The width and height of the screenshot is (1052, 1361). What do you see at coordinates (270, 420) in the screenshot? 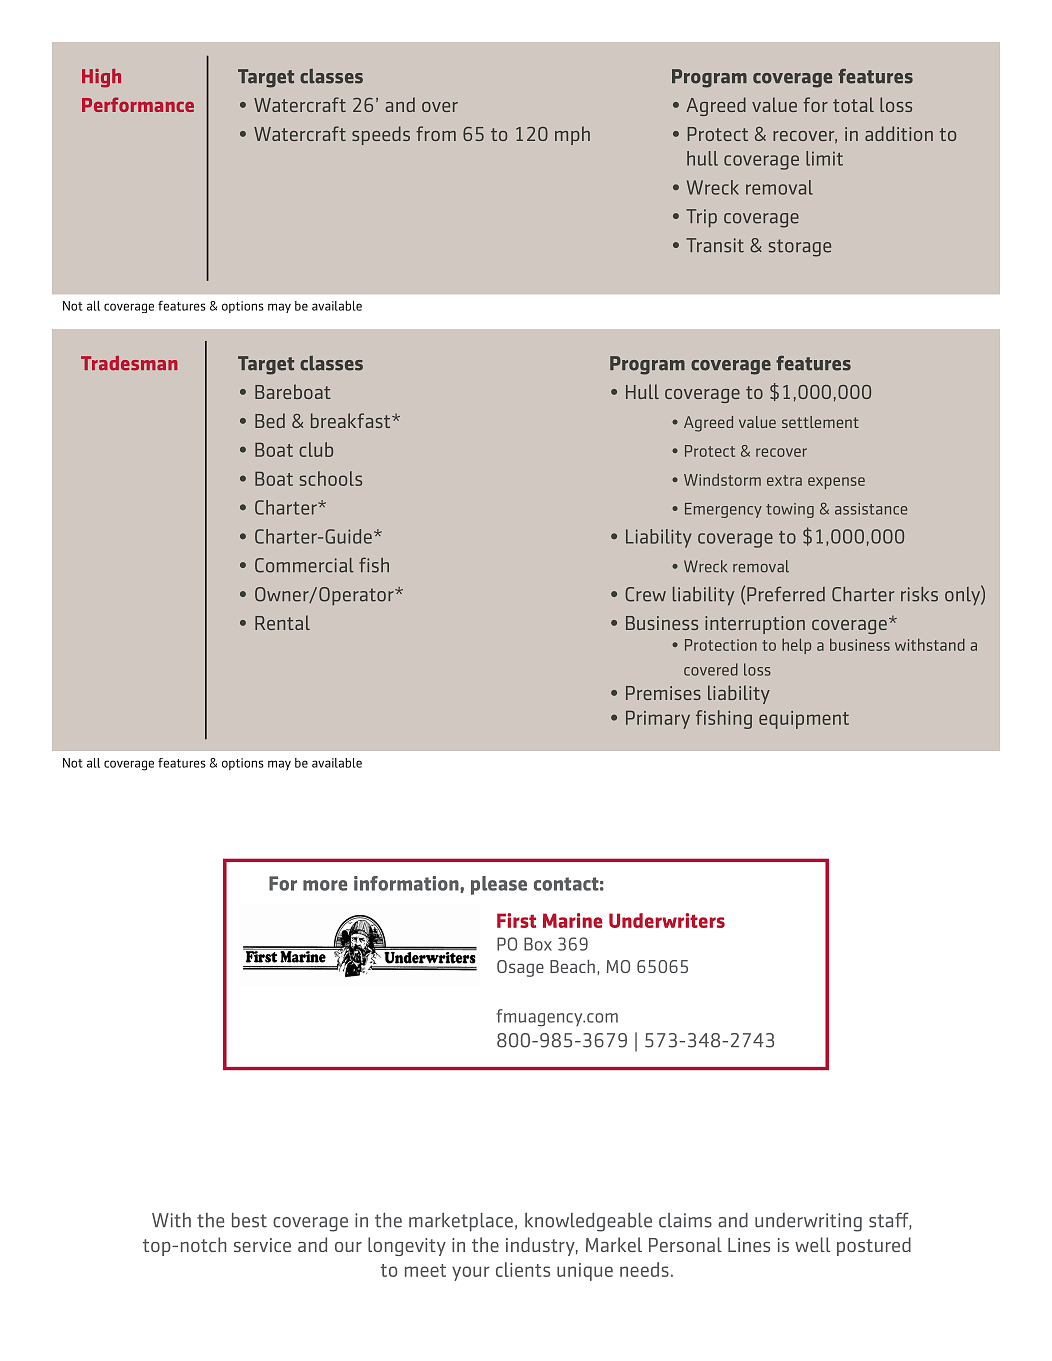
I see `Bed` at bounding box center [270, 420].
